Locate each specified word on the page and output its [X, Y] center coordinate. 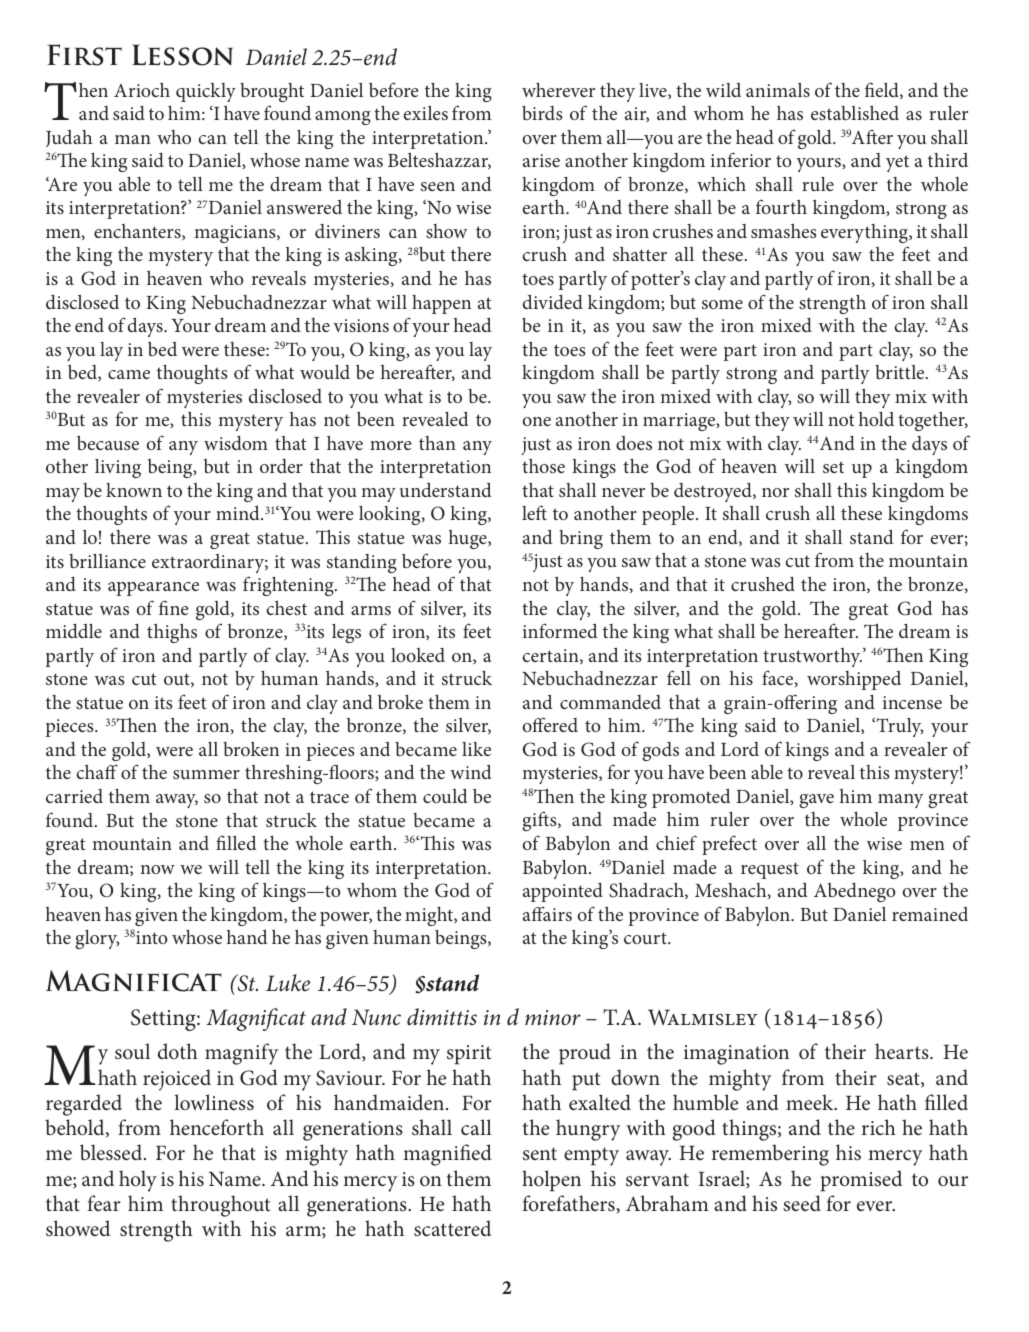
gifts [540, 821]
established [855, 113]
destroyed [714, 492]
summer [206, 774]
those [543, 466]
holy [138, 1181]
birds [542, 113]
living [118, 468]
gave [816, 801]
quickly [206, 92]
